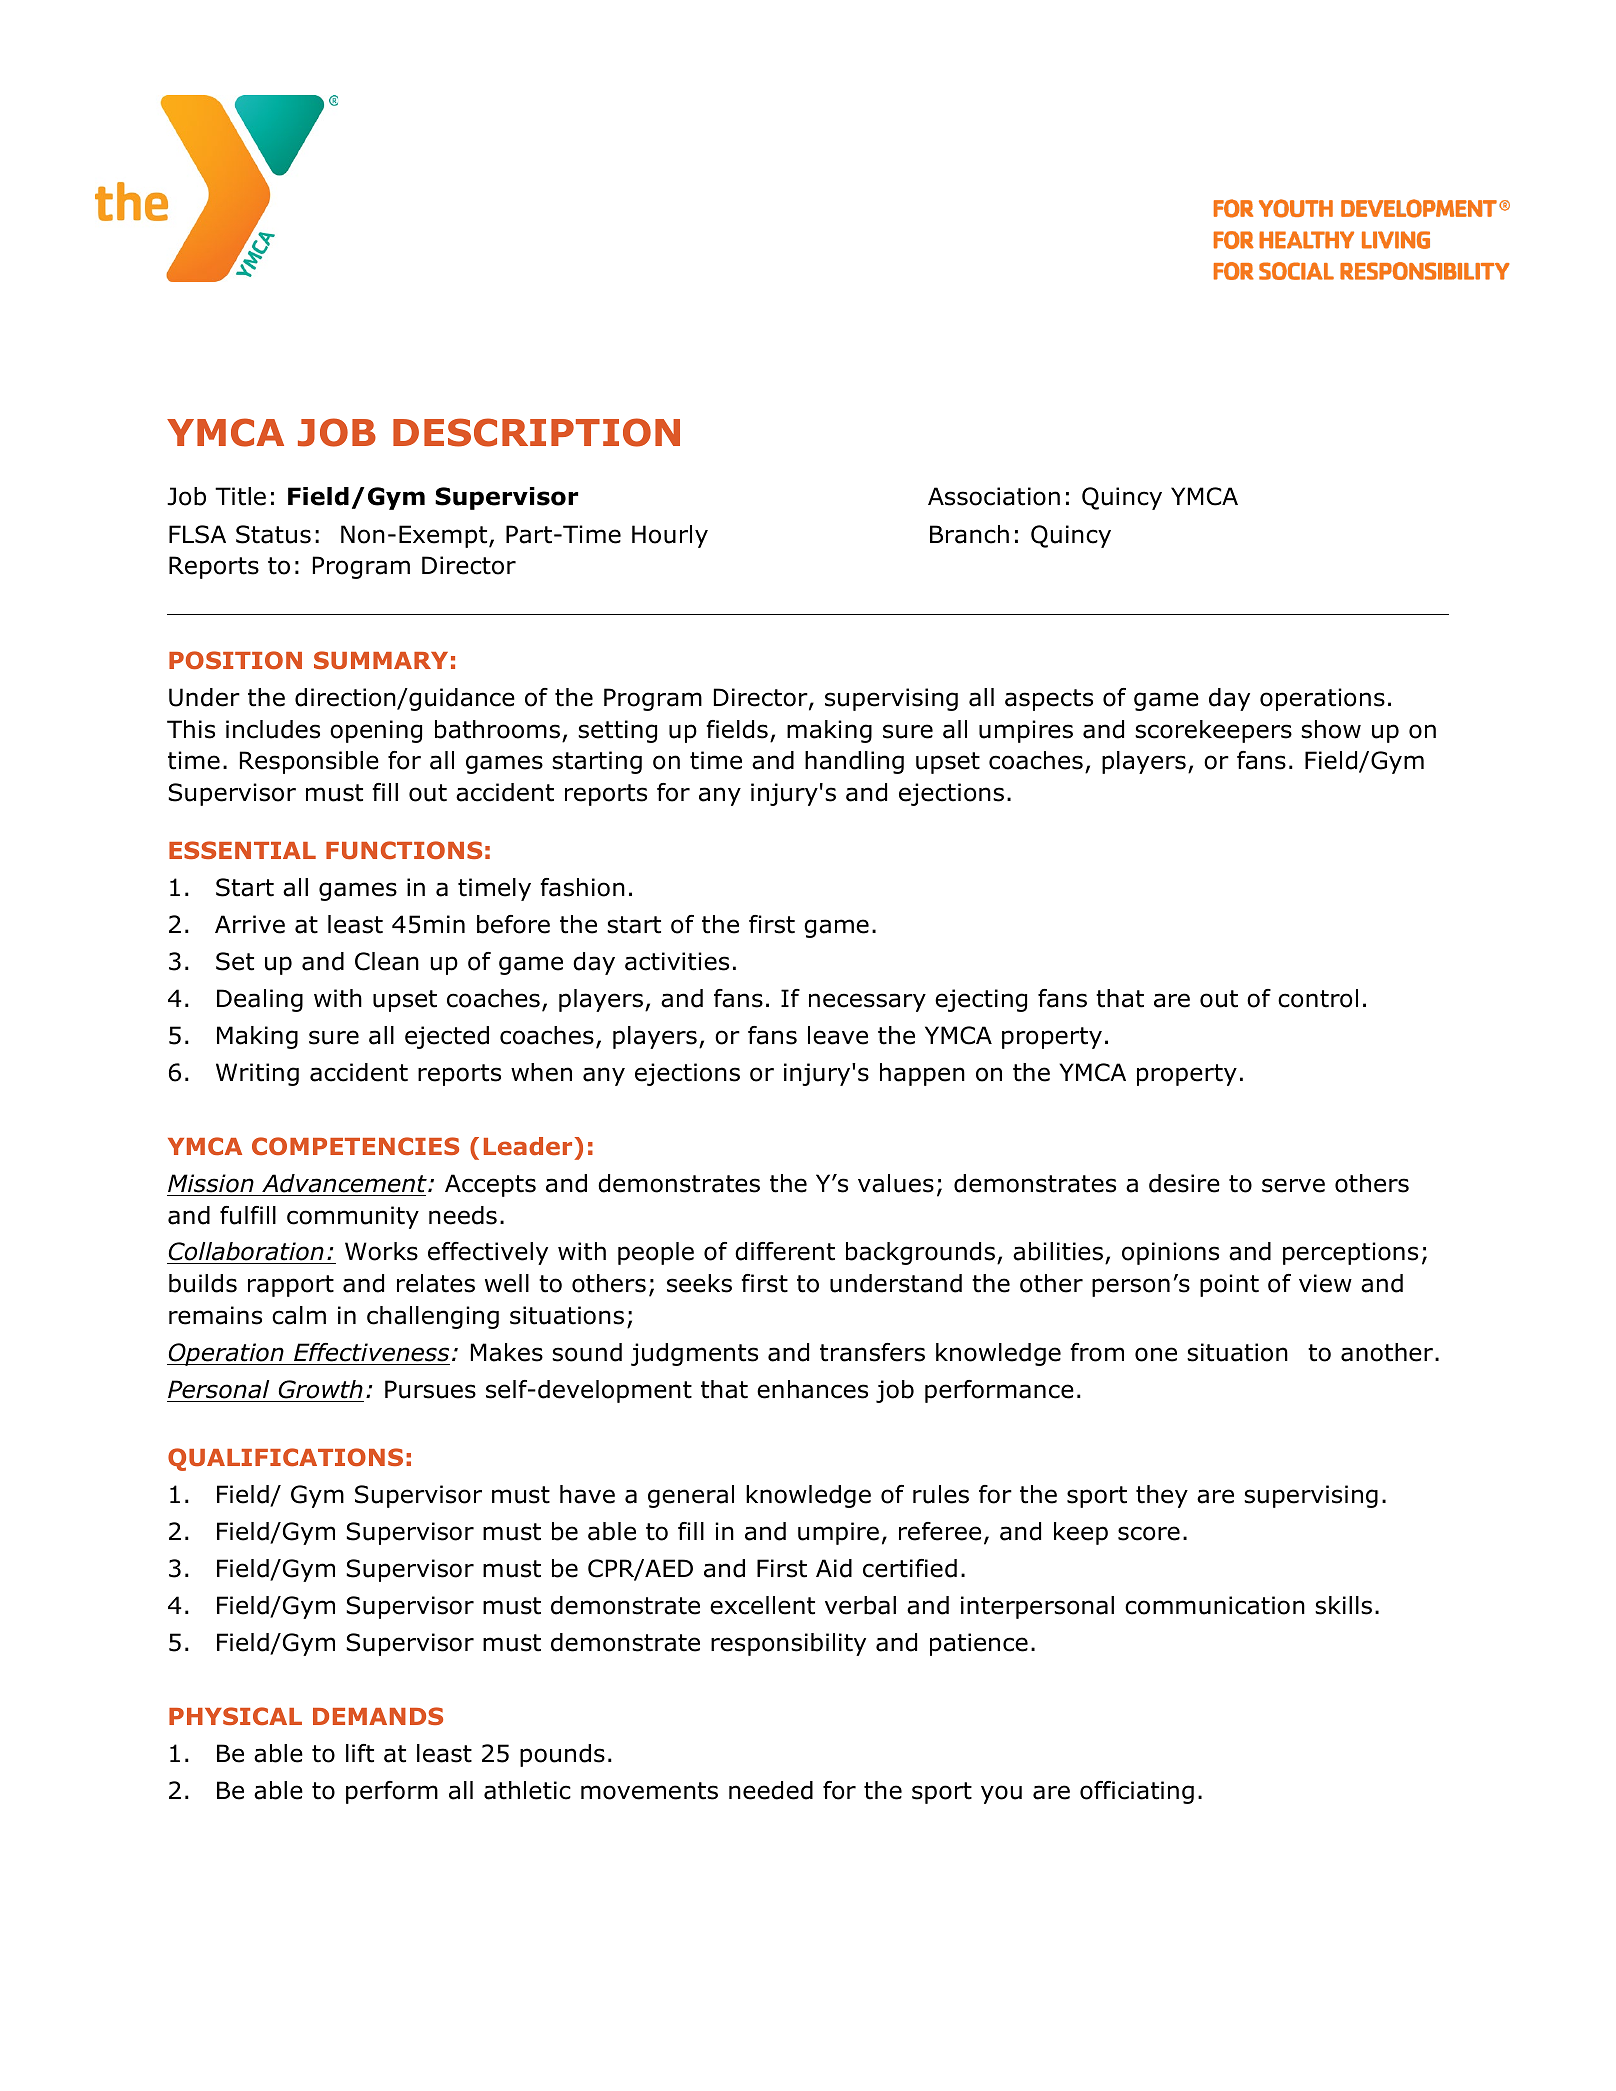 This screenshot has height=2091, width=1616. Describe the element at coordinates (360, 1753) in the screenshot. I see `lift` at that location.
